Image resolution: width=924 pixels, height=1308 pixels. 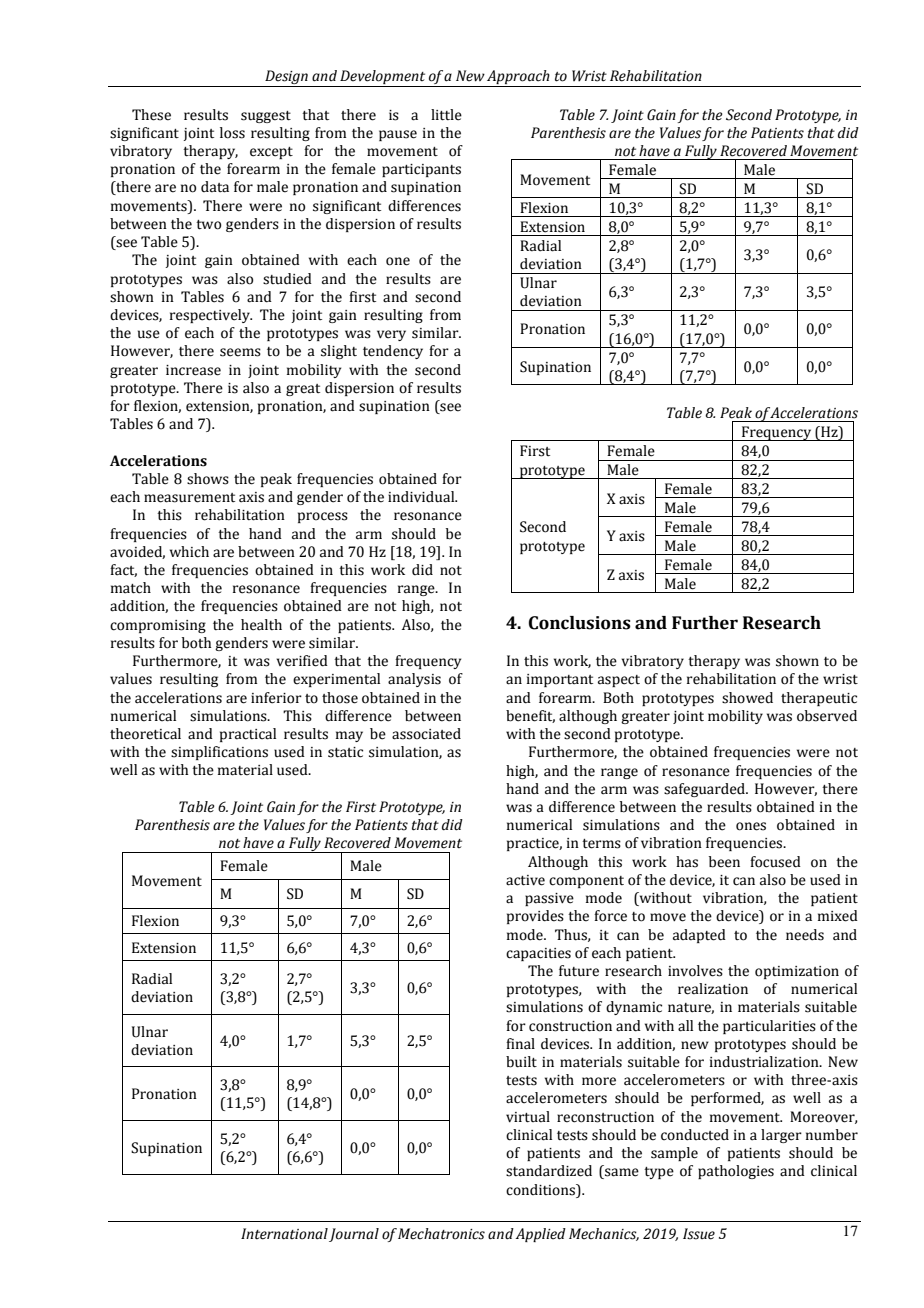 I want to click on realization, so click(x=713, y=989).
